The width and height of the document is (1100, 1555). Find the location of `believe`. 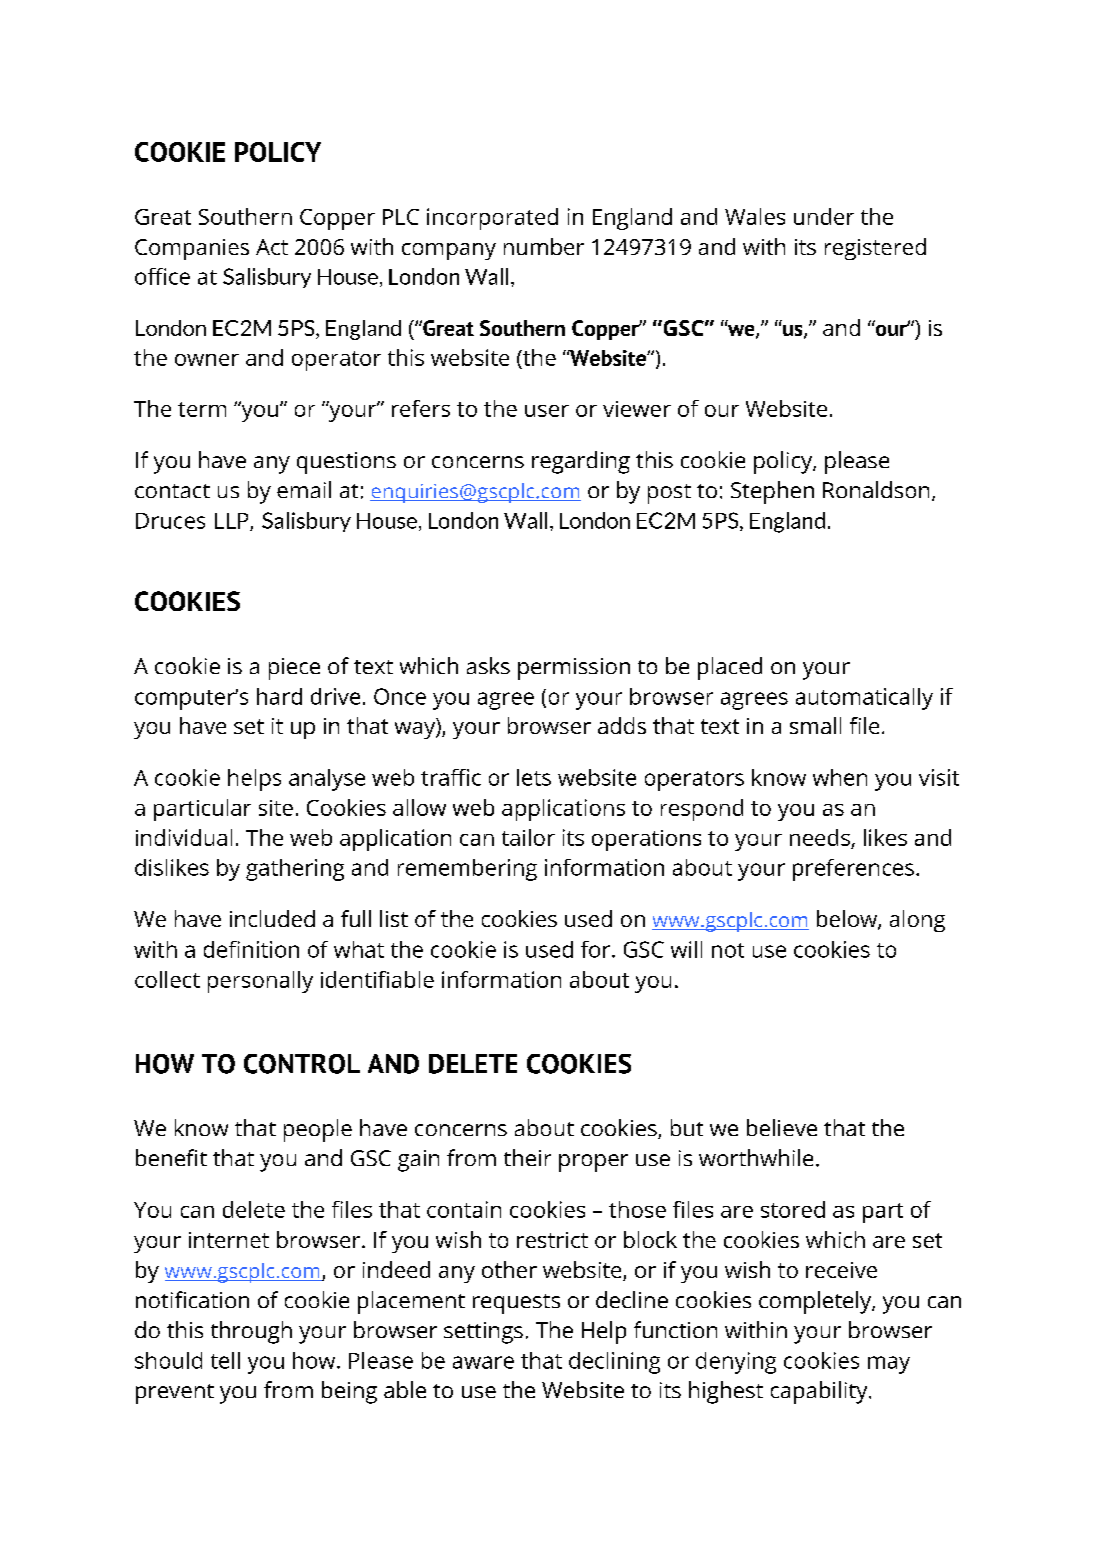

believe is located at coordinates (782, 1127).
